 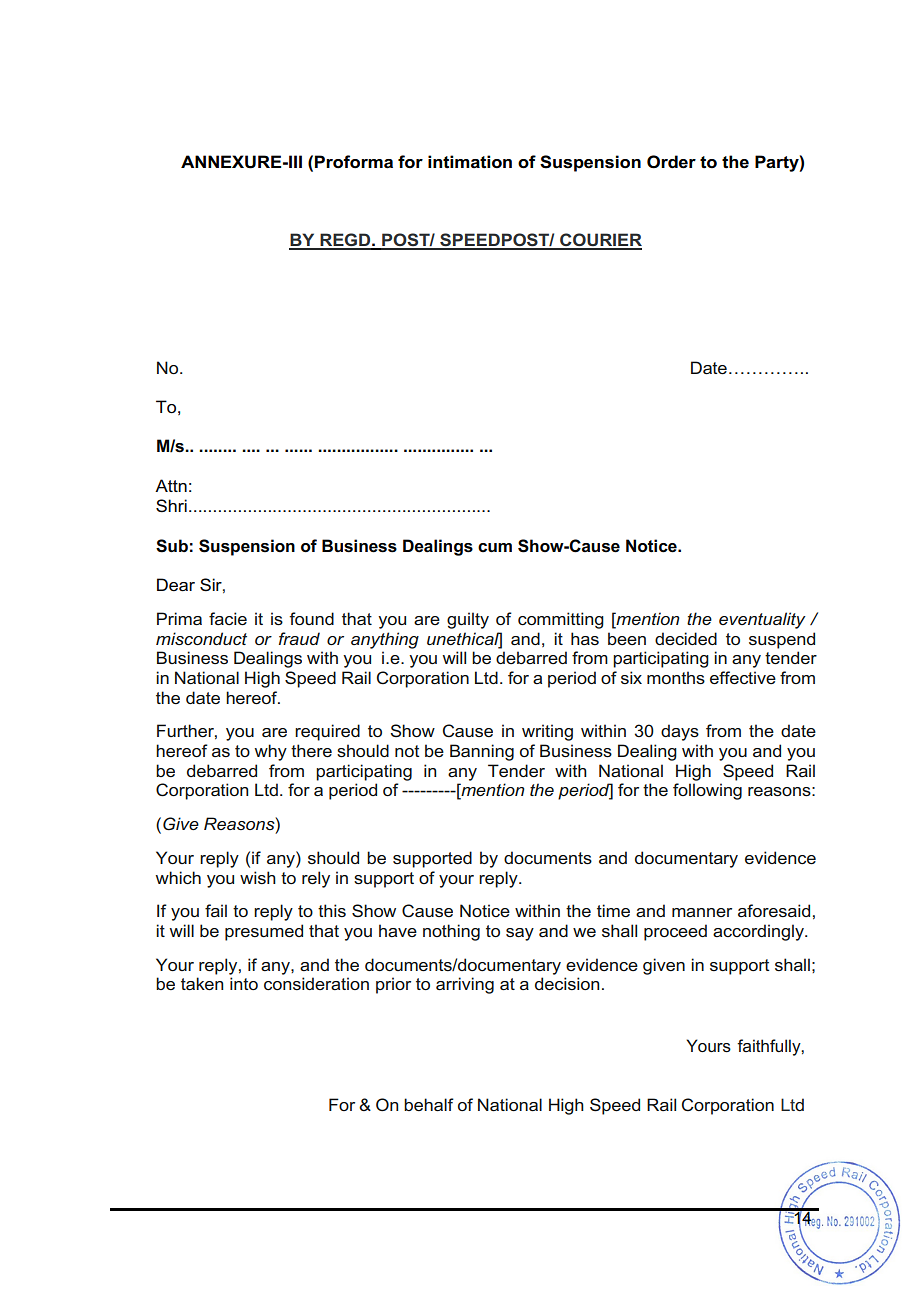 What do you see at coordinates (258, 877) in the screenshot?
I see `wish` at bounding box center [258, 877].
